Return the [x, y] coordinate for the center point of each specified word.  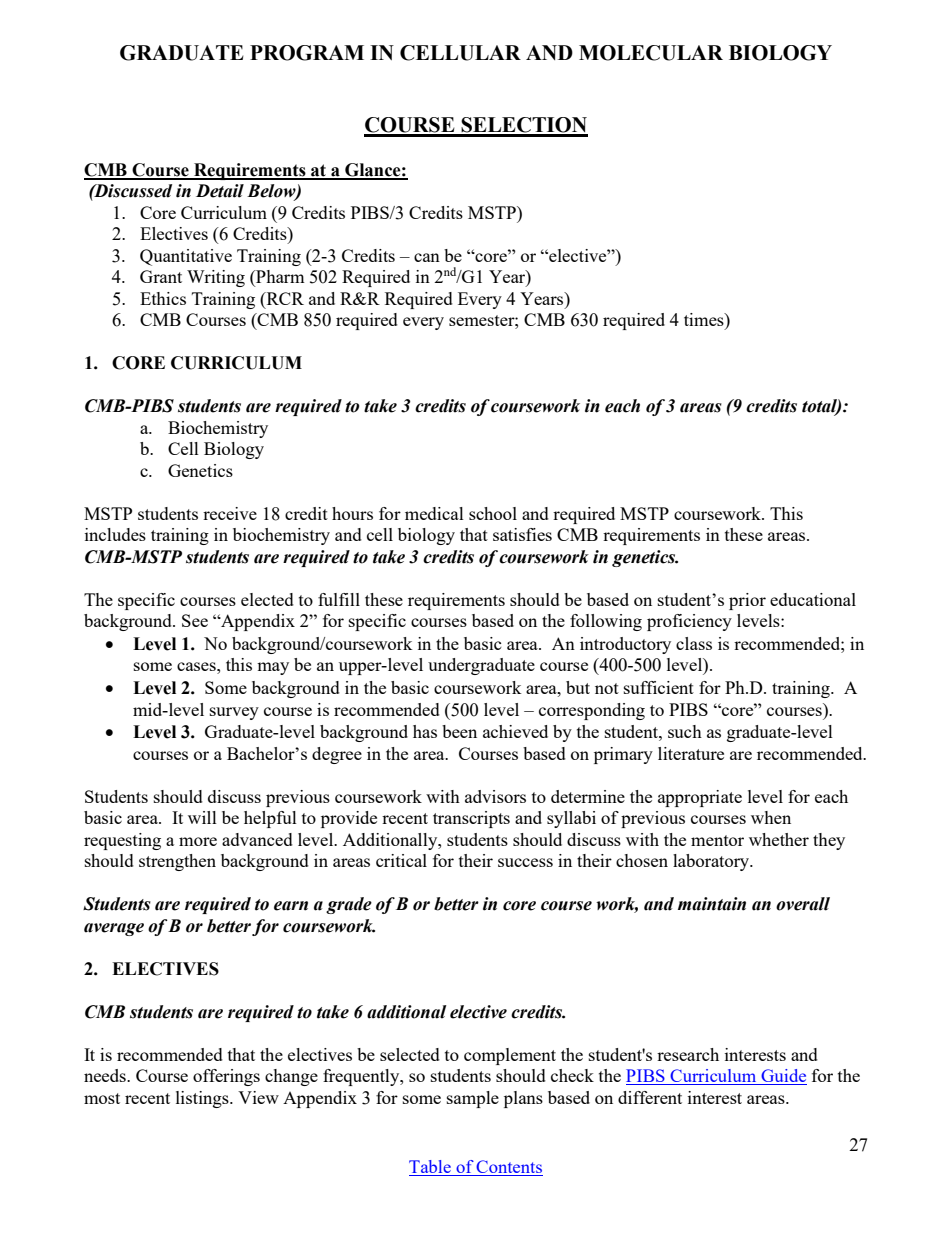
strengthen [177, 862]
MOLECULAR [651, 53]
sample [473, 1099]
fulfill [339, 599]
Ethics [163, 298]
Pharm [279, 278]
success [525, 862]
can [427, 257]
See [195, 620]
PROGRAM [307, 53]
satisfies [522, 534]
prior [747, 601]
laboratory [712, 862]
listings [203, 1099]
